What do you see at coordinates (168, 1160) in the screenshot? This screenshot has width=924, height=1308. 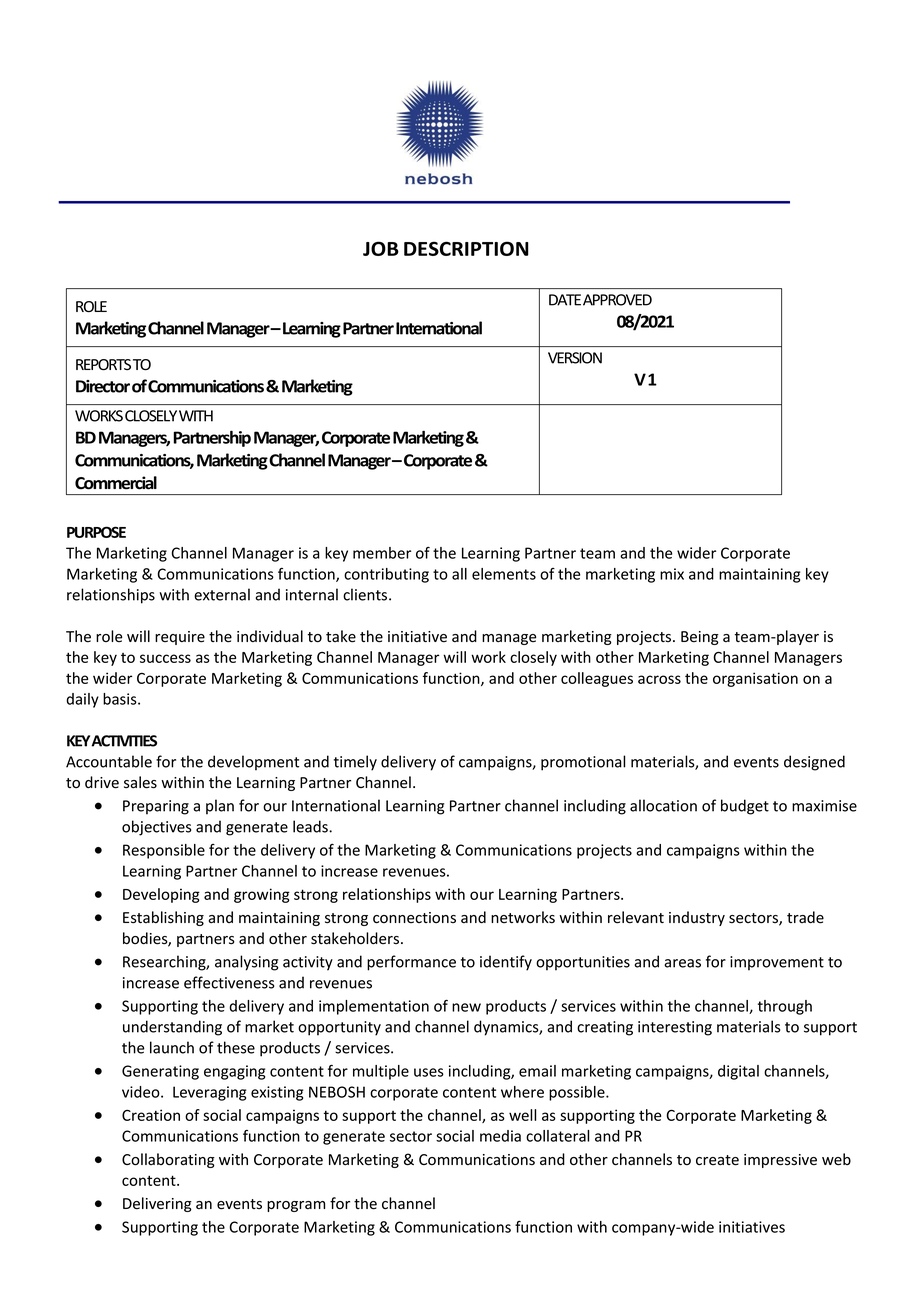 I see `Collaborating` at bounding box center [168, 1160].
